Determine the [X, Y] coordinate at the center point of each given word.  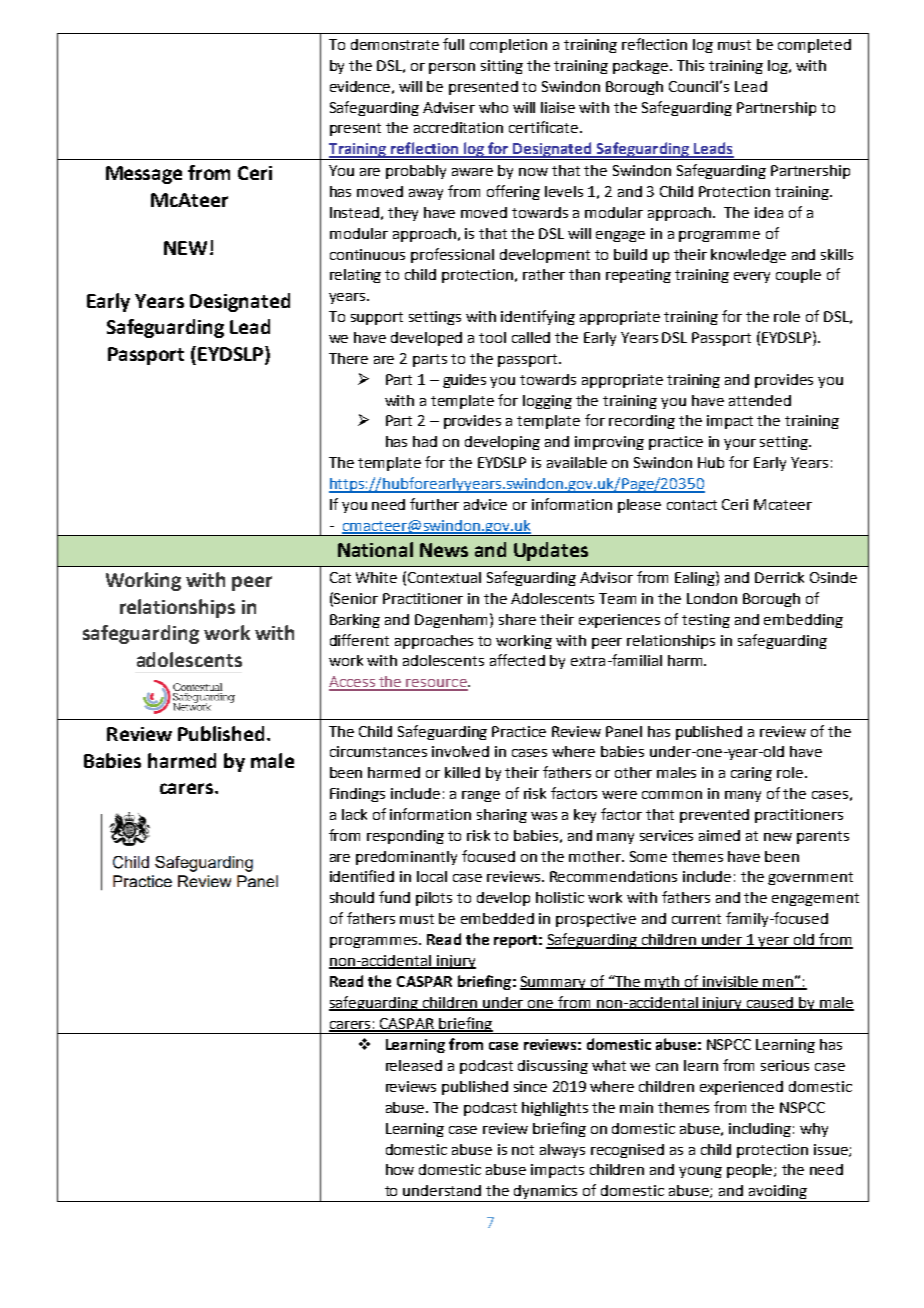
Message [144, 175]
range [481, 796]
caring [751, 774]
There [348, 358]
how [400, 1169]
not [523, 1150]
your [740, 444]
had [425, 441]
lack [354, 814]
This [690, 65]
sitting [502, 67]
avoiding [778, 1193]
